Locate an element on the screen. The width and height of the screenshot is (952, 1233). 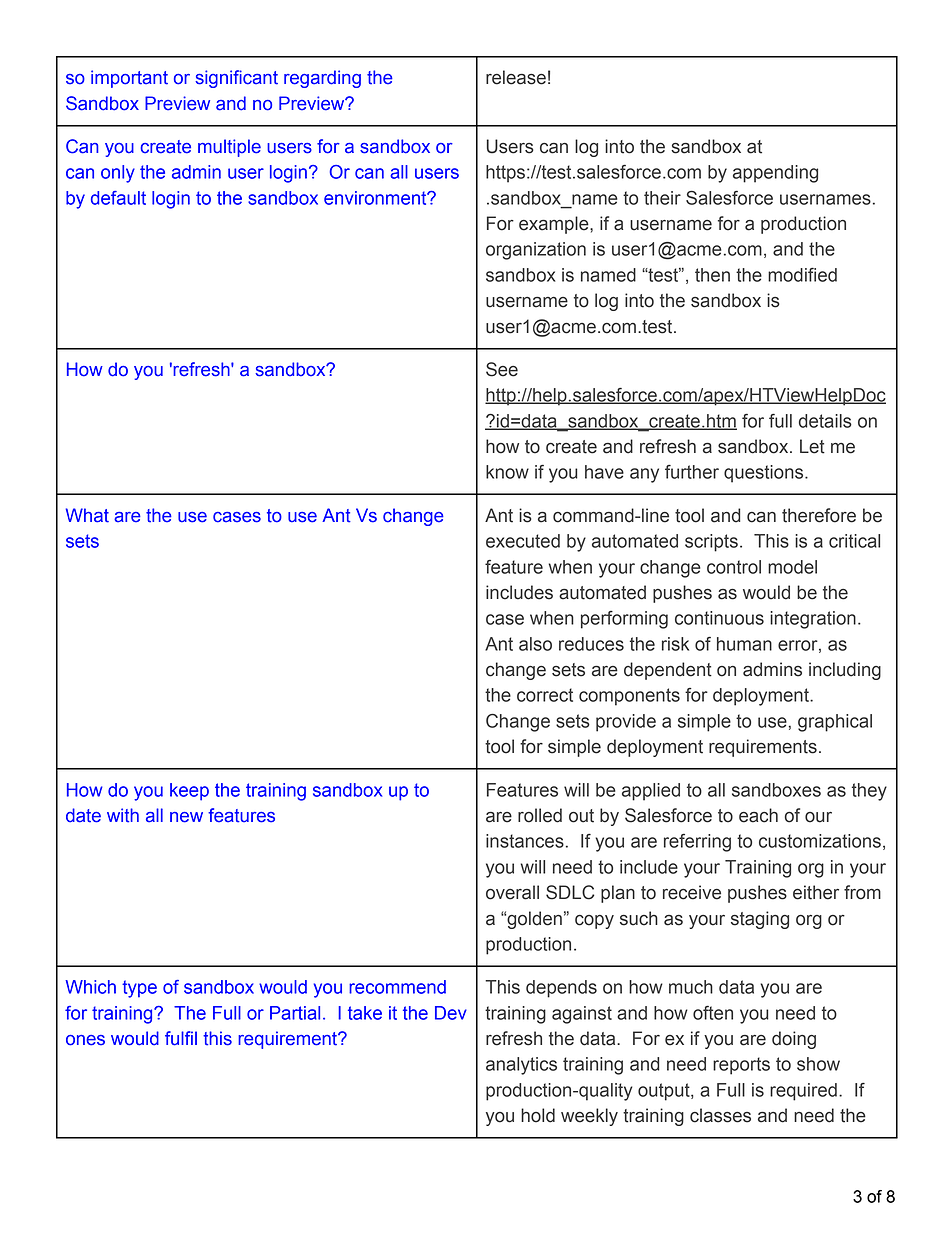
default is located at coordinates (118, 198).
